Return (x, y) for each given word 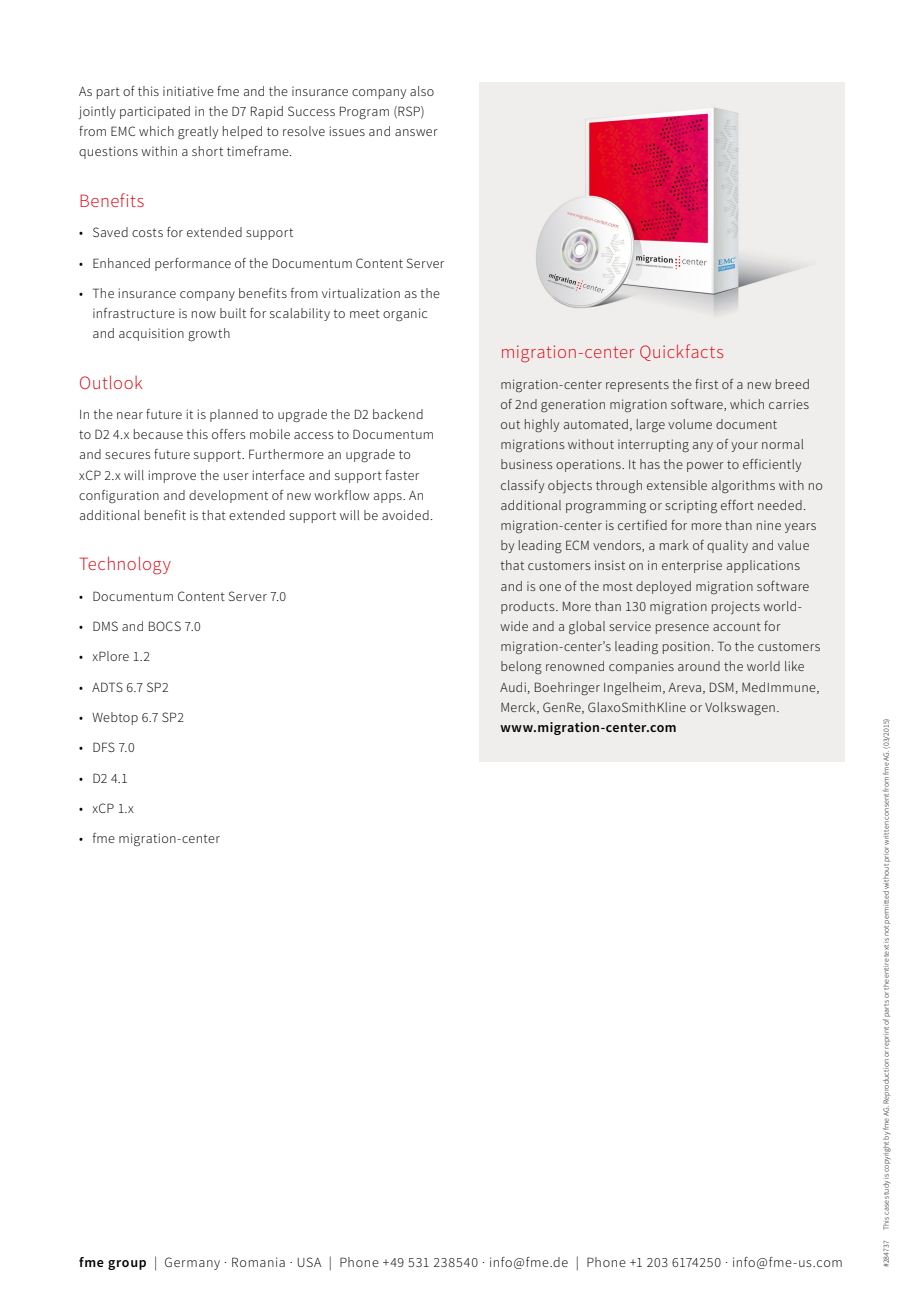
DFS (104, 747)
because (158, 434)
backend (398, 414)
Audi (513, 687)
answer (416, 132)
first (706, 384)
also (422, 91)
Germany (192, 1263)
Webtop (115, 718)
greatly (198, 133)
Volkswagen (740, 709)
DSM (722, 687)
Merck (519, 708)
